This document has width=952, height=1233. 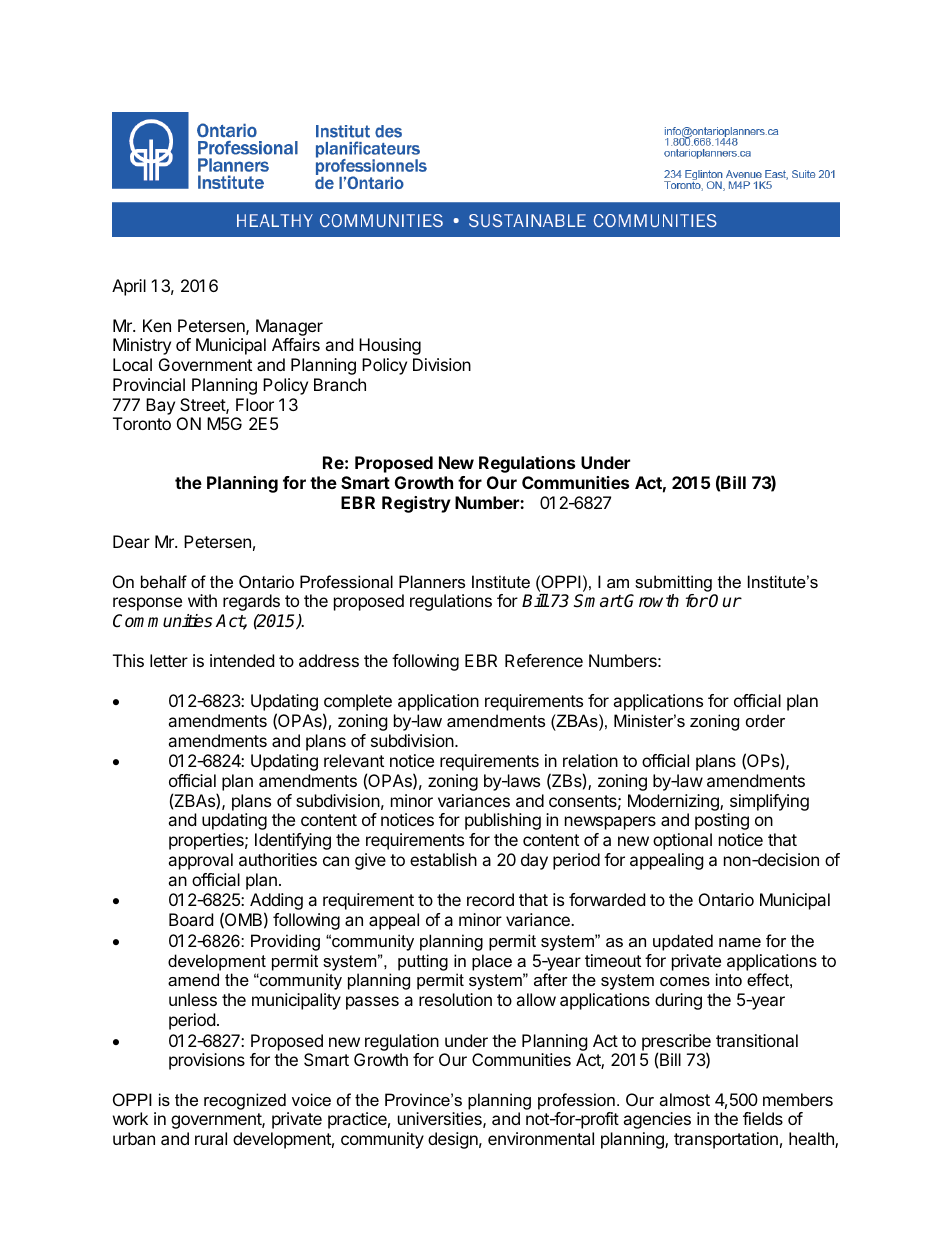 I want to click on order, so click(x=765, y=720).
